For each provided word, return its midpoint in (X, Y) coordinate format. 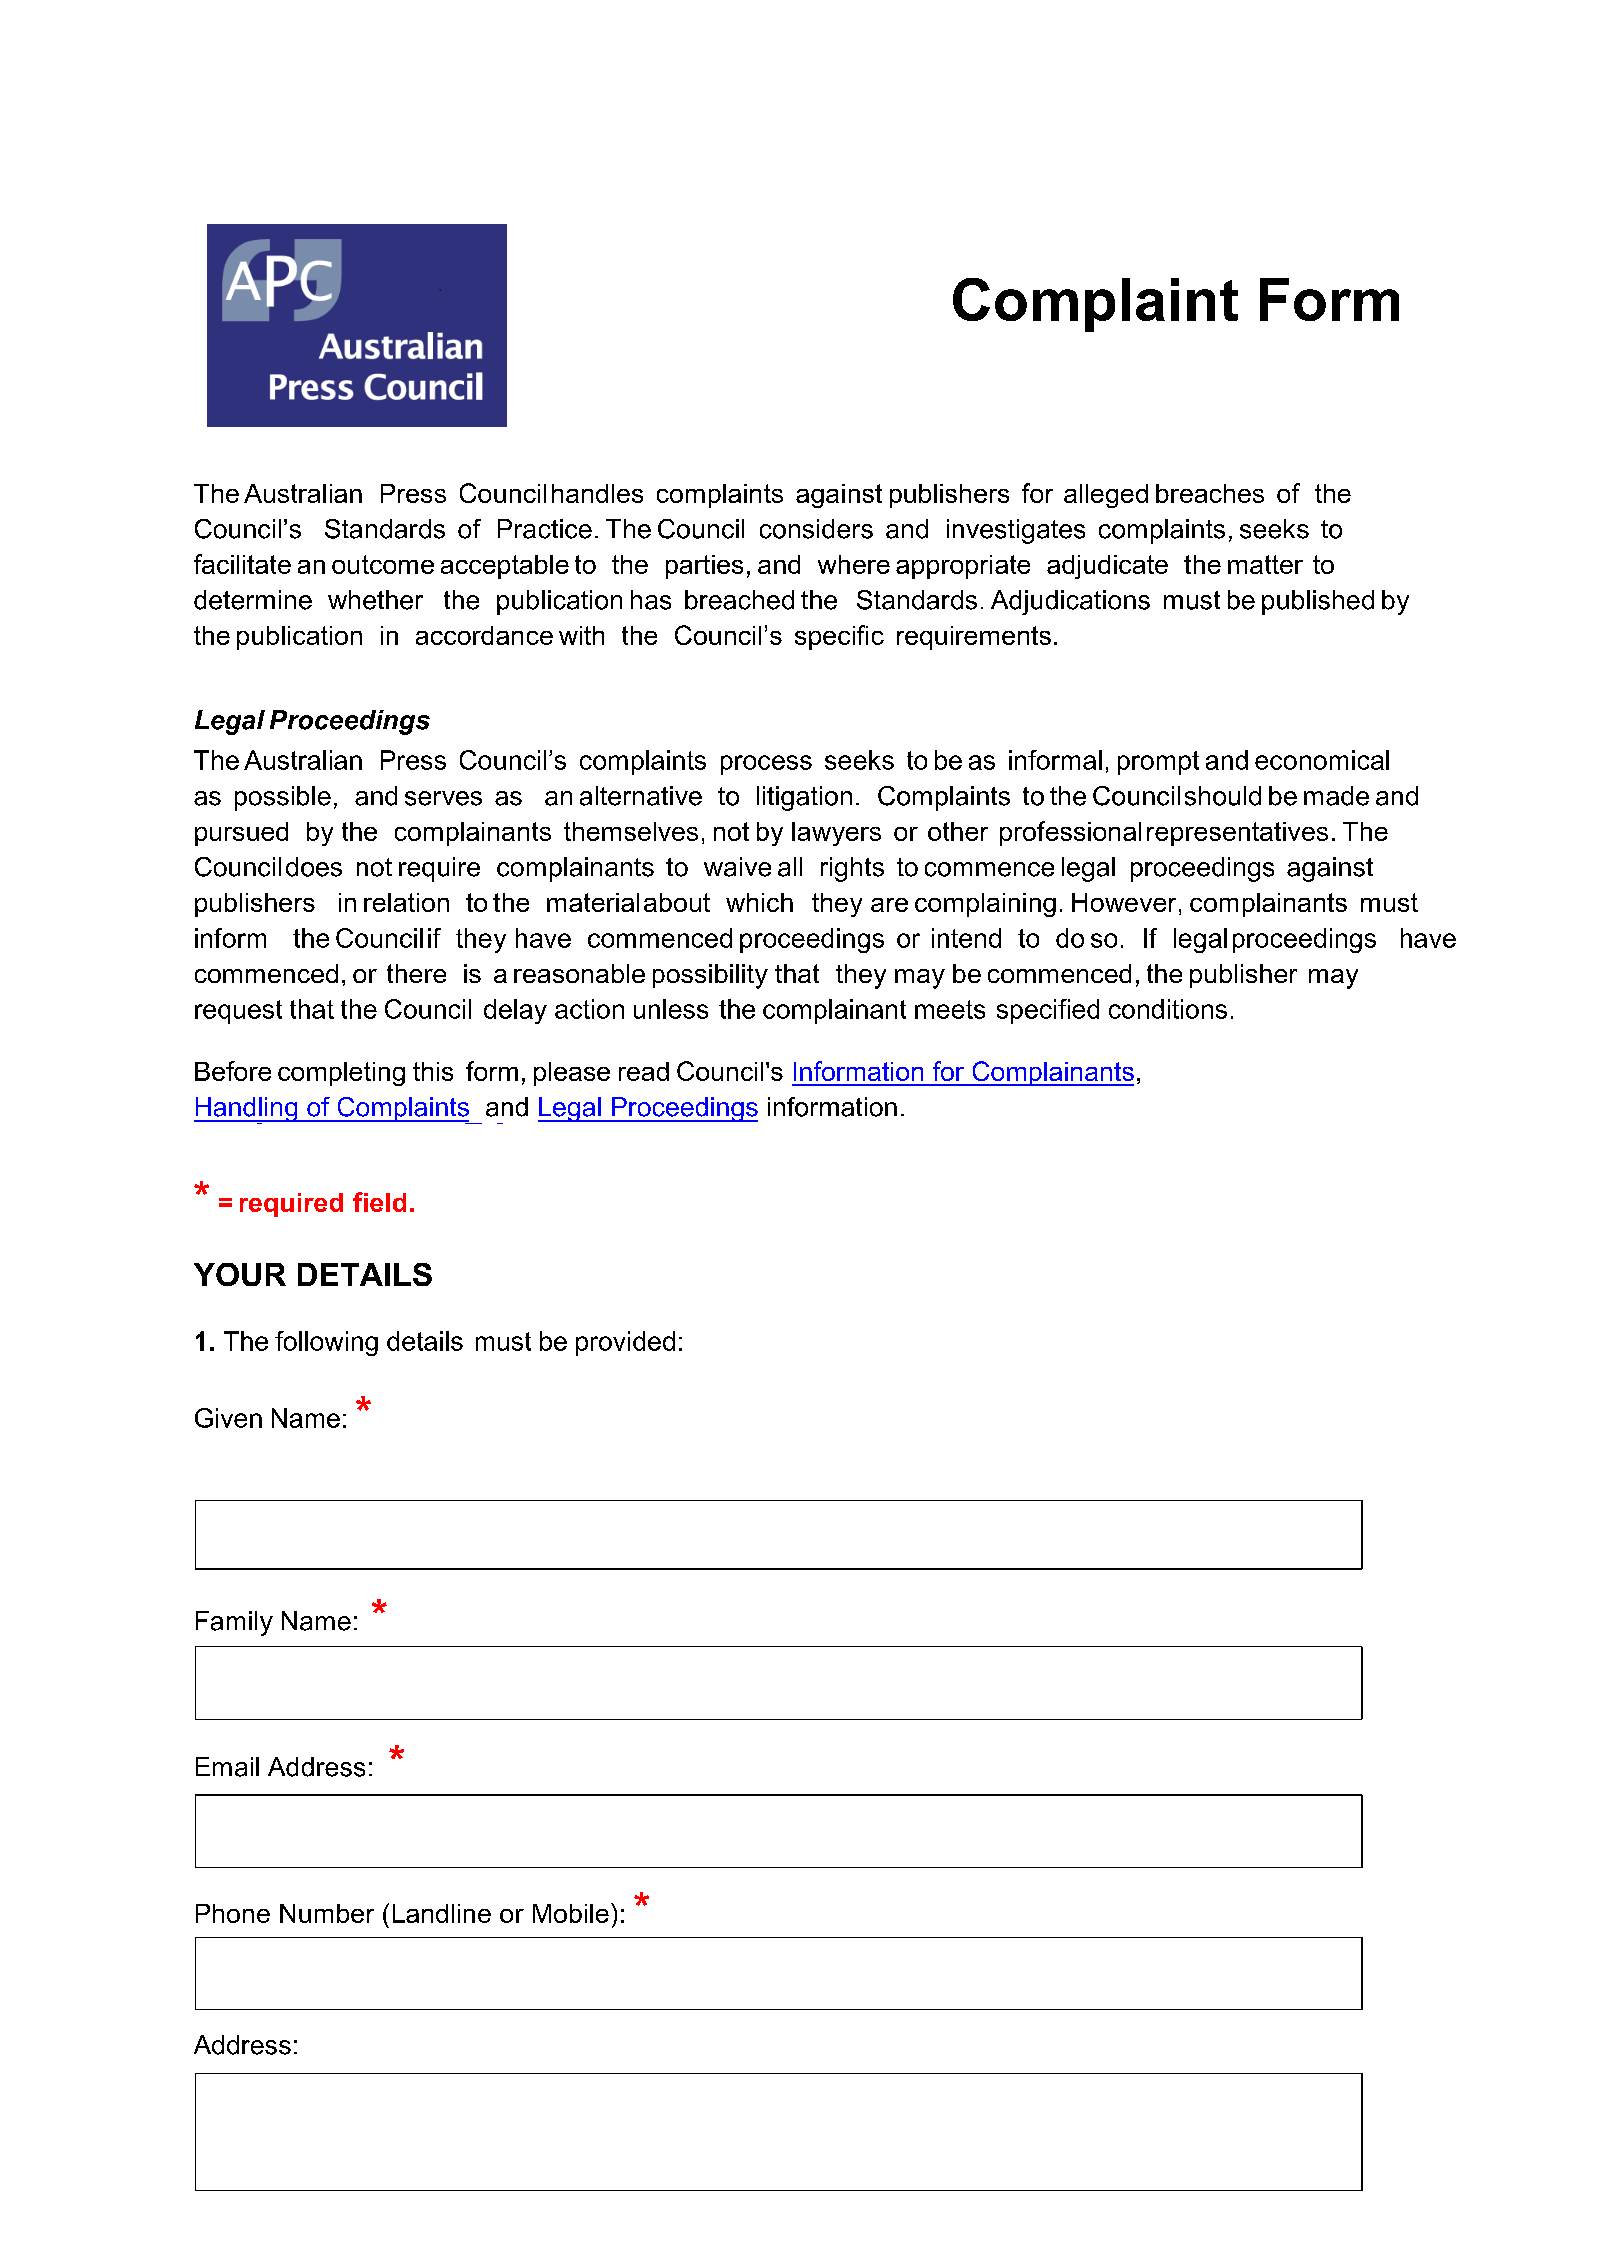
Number (327, 1913)
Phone (233, 1913)
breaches (1210, 493)
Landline (442, 1913)
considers (816, 529)
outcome (383, 564)
